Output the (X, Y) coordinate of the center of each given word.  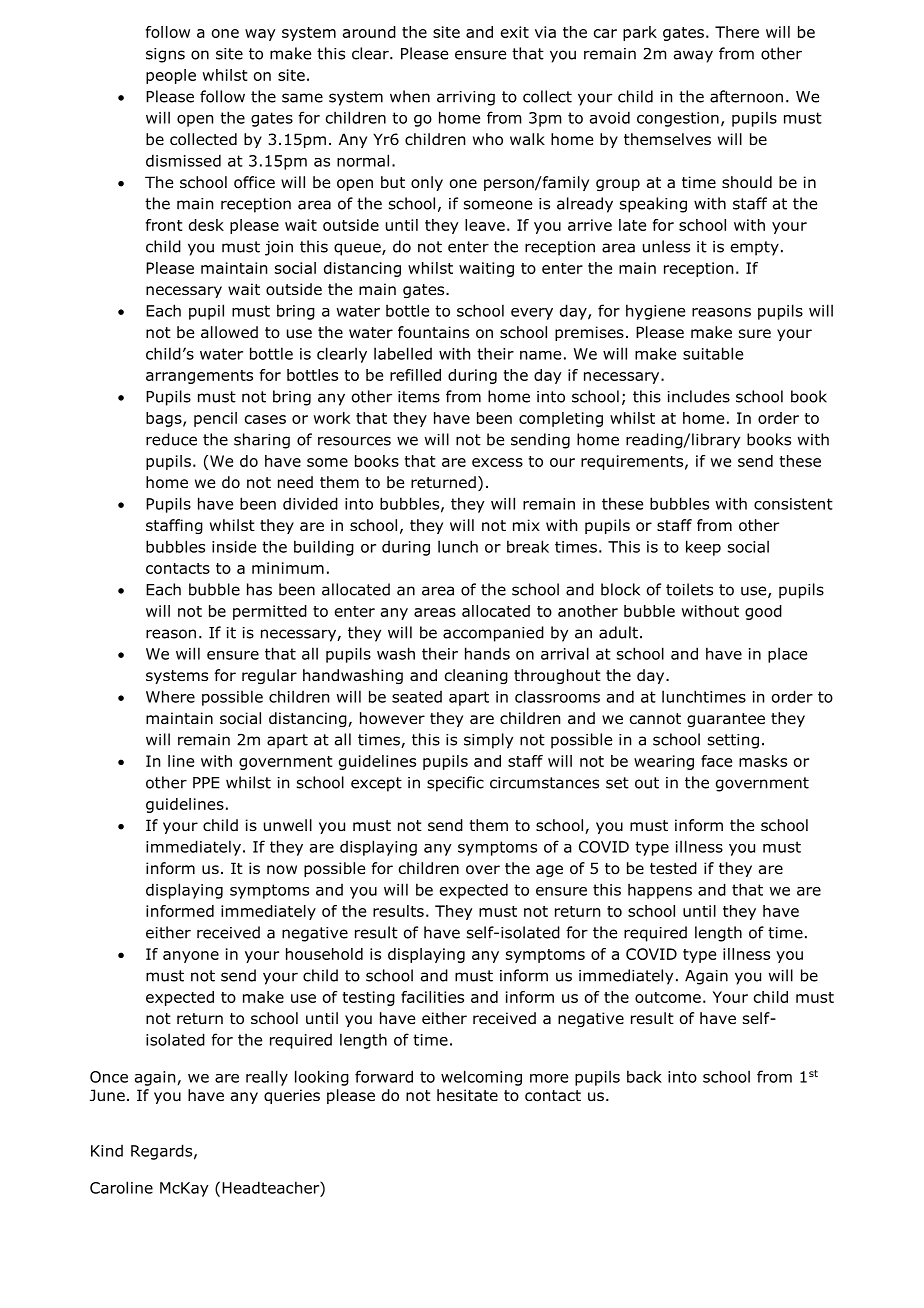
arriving (466, 98)
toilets (689, 589)
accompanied (493, 634)
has (259, 589)
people (171, 76)
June (107, 1095)
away (693, 56)
